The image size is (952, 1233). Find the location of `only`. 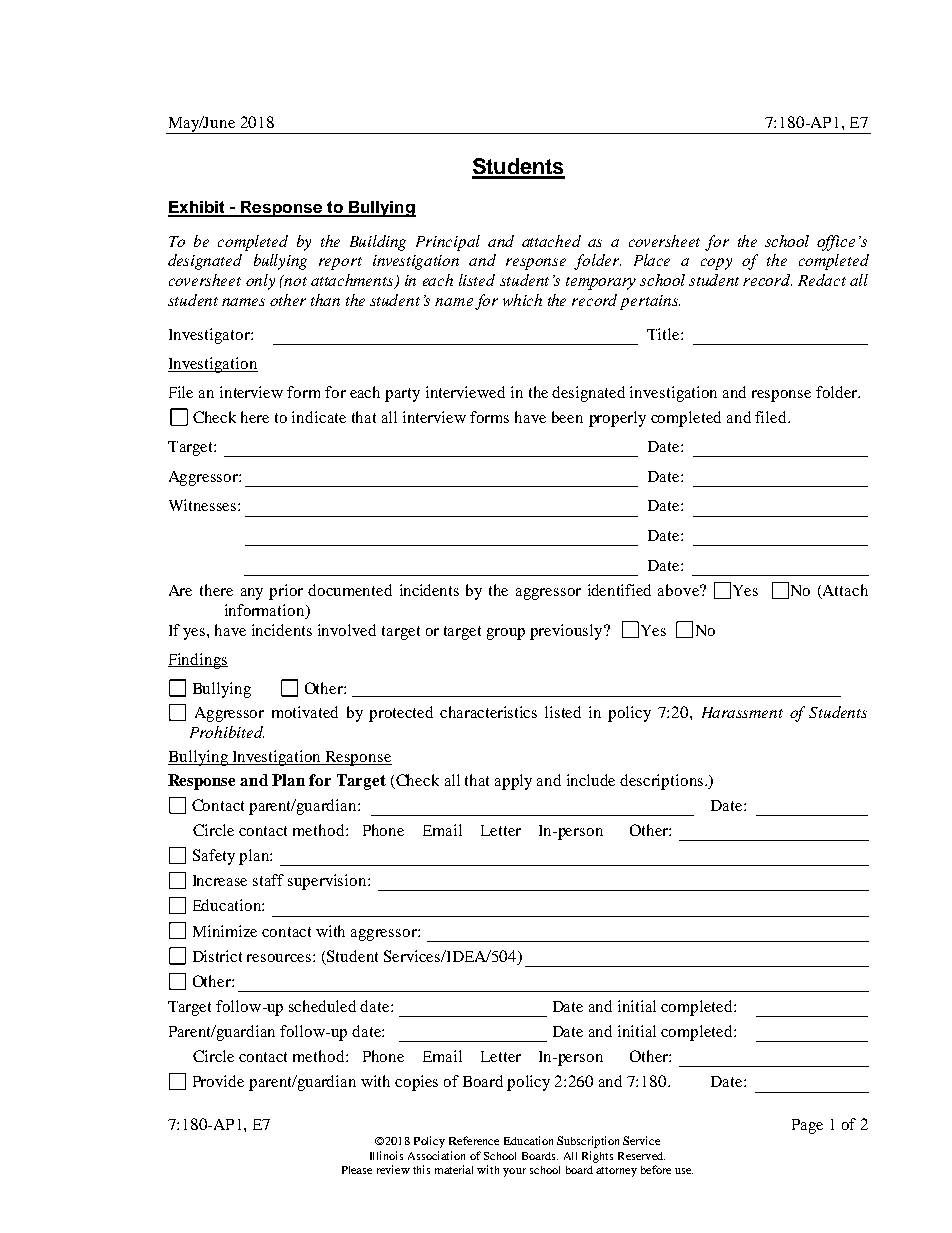

only is located at coordinates (260, 282).
